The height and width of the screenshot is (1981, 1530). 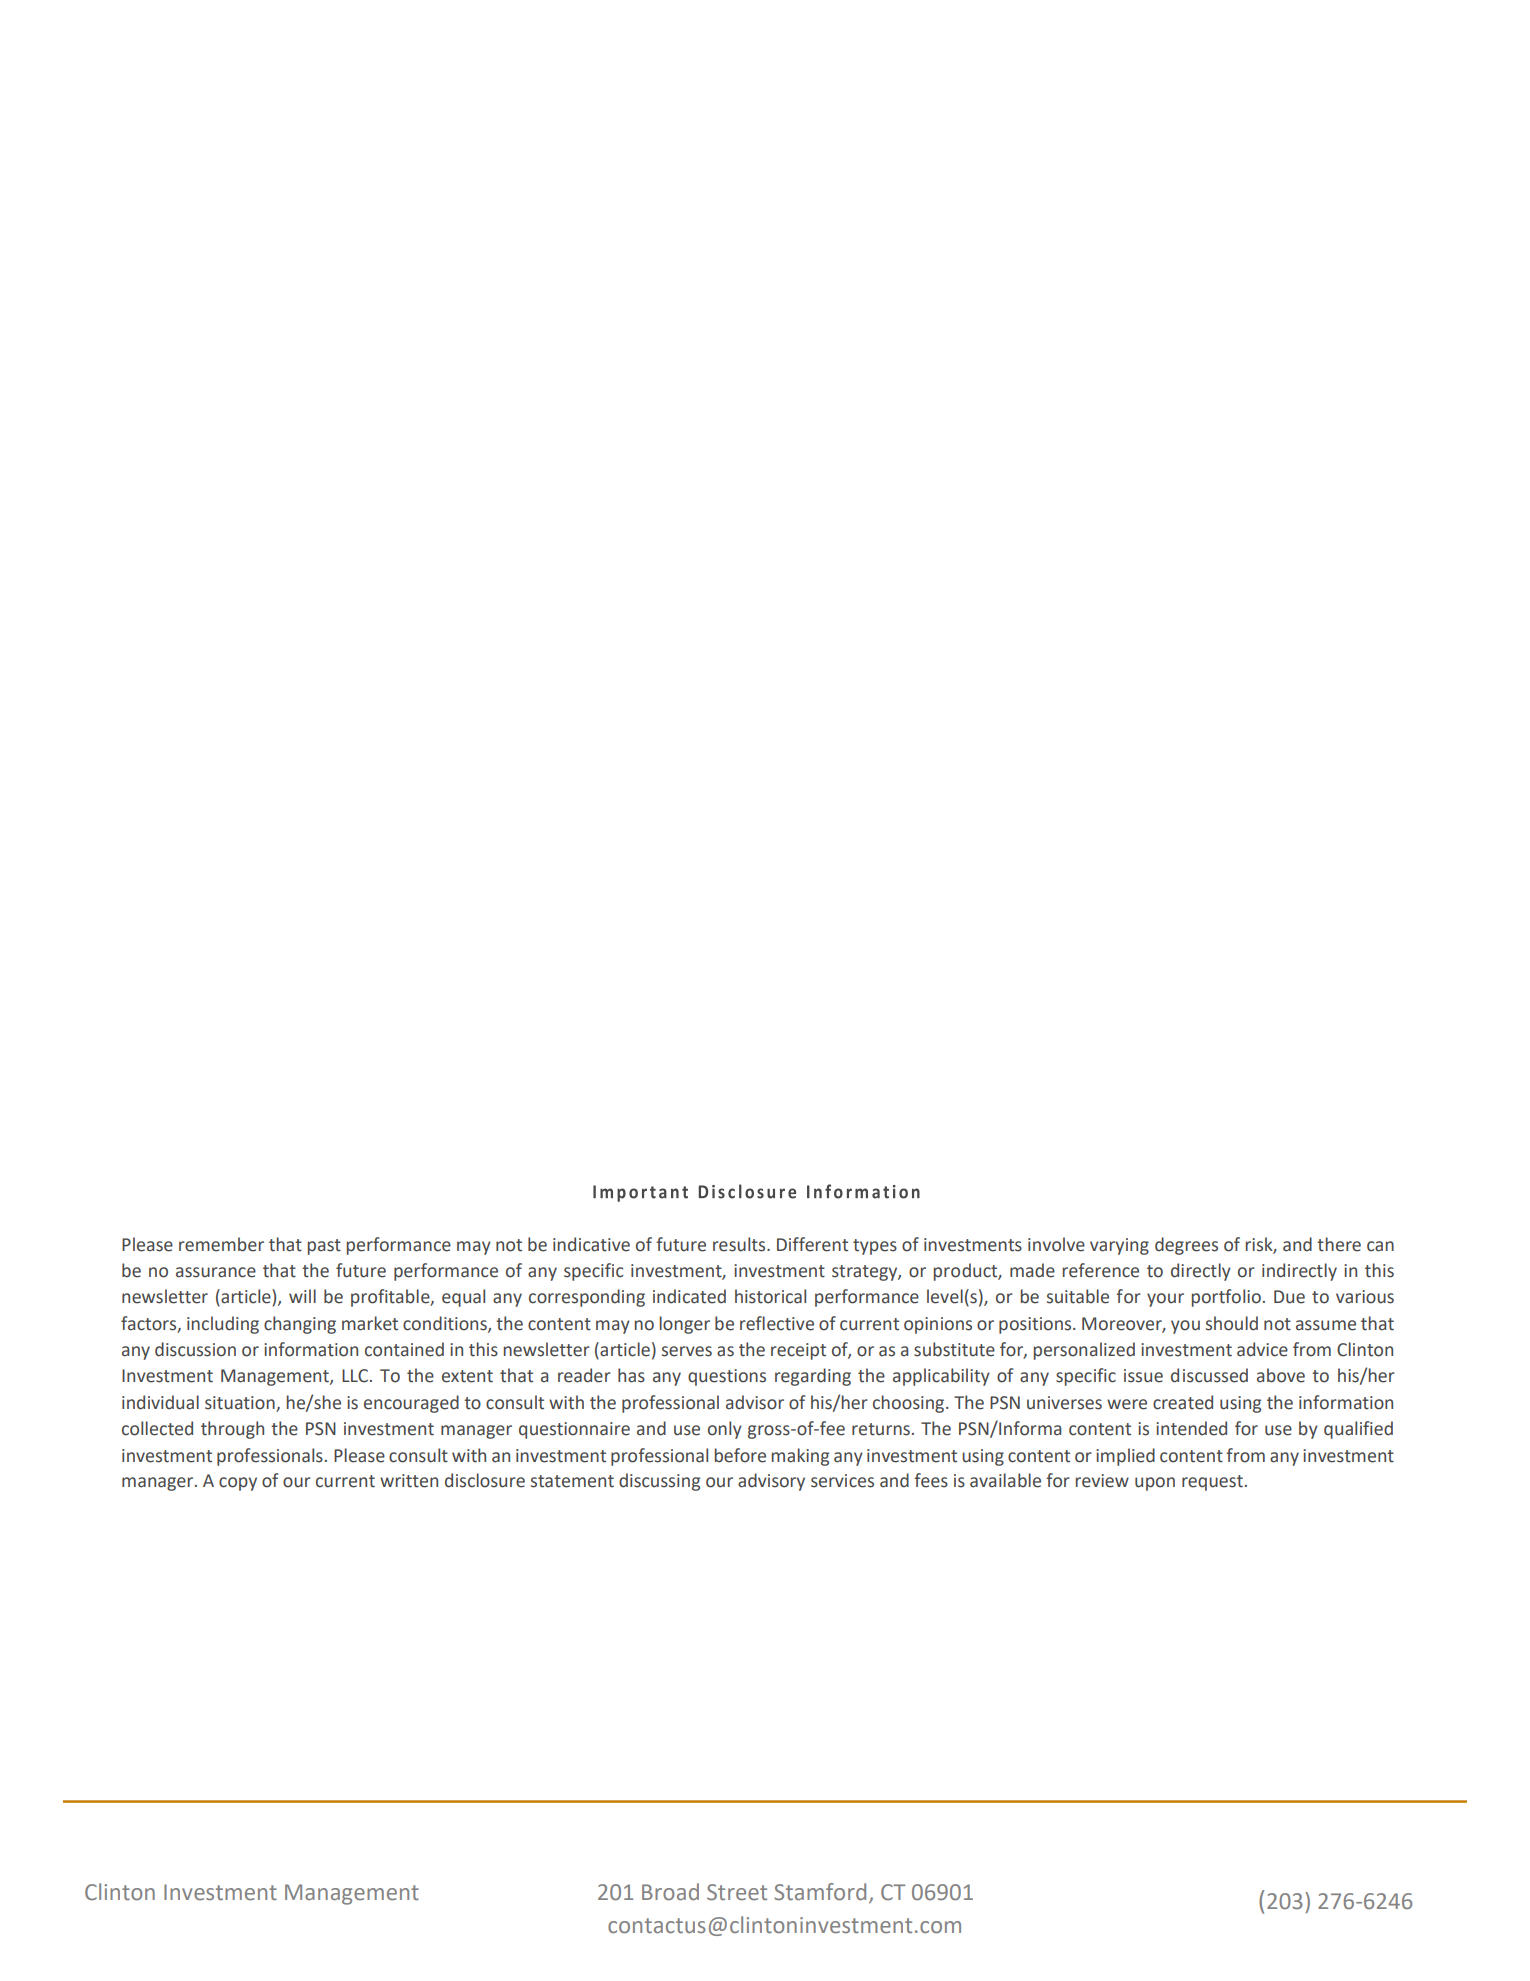 I want to click on services, so click(x=842, y=1481).
